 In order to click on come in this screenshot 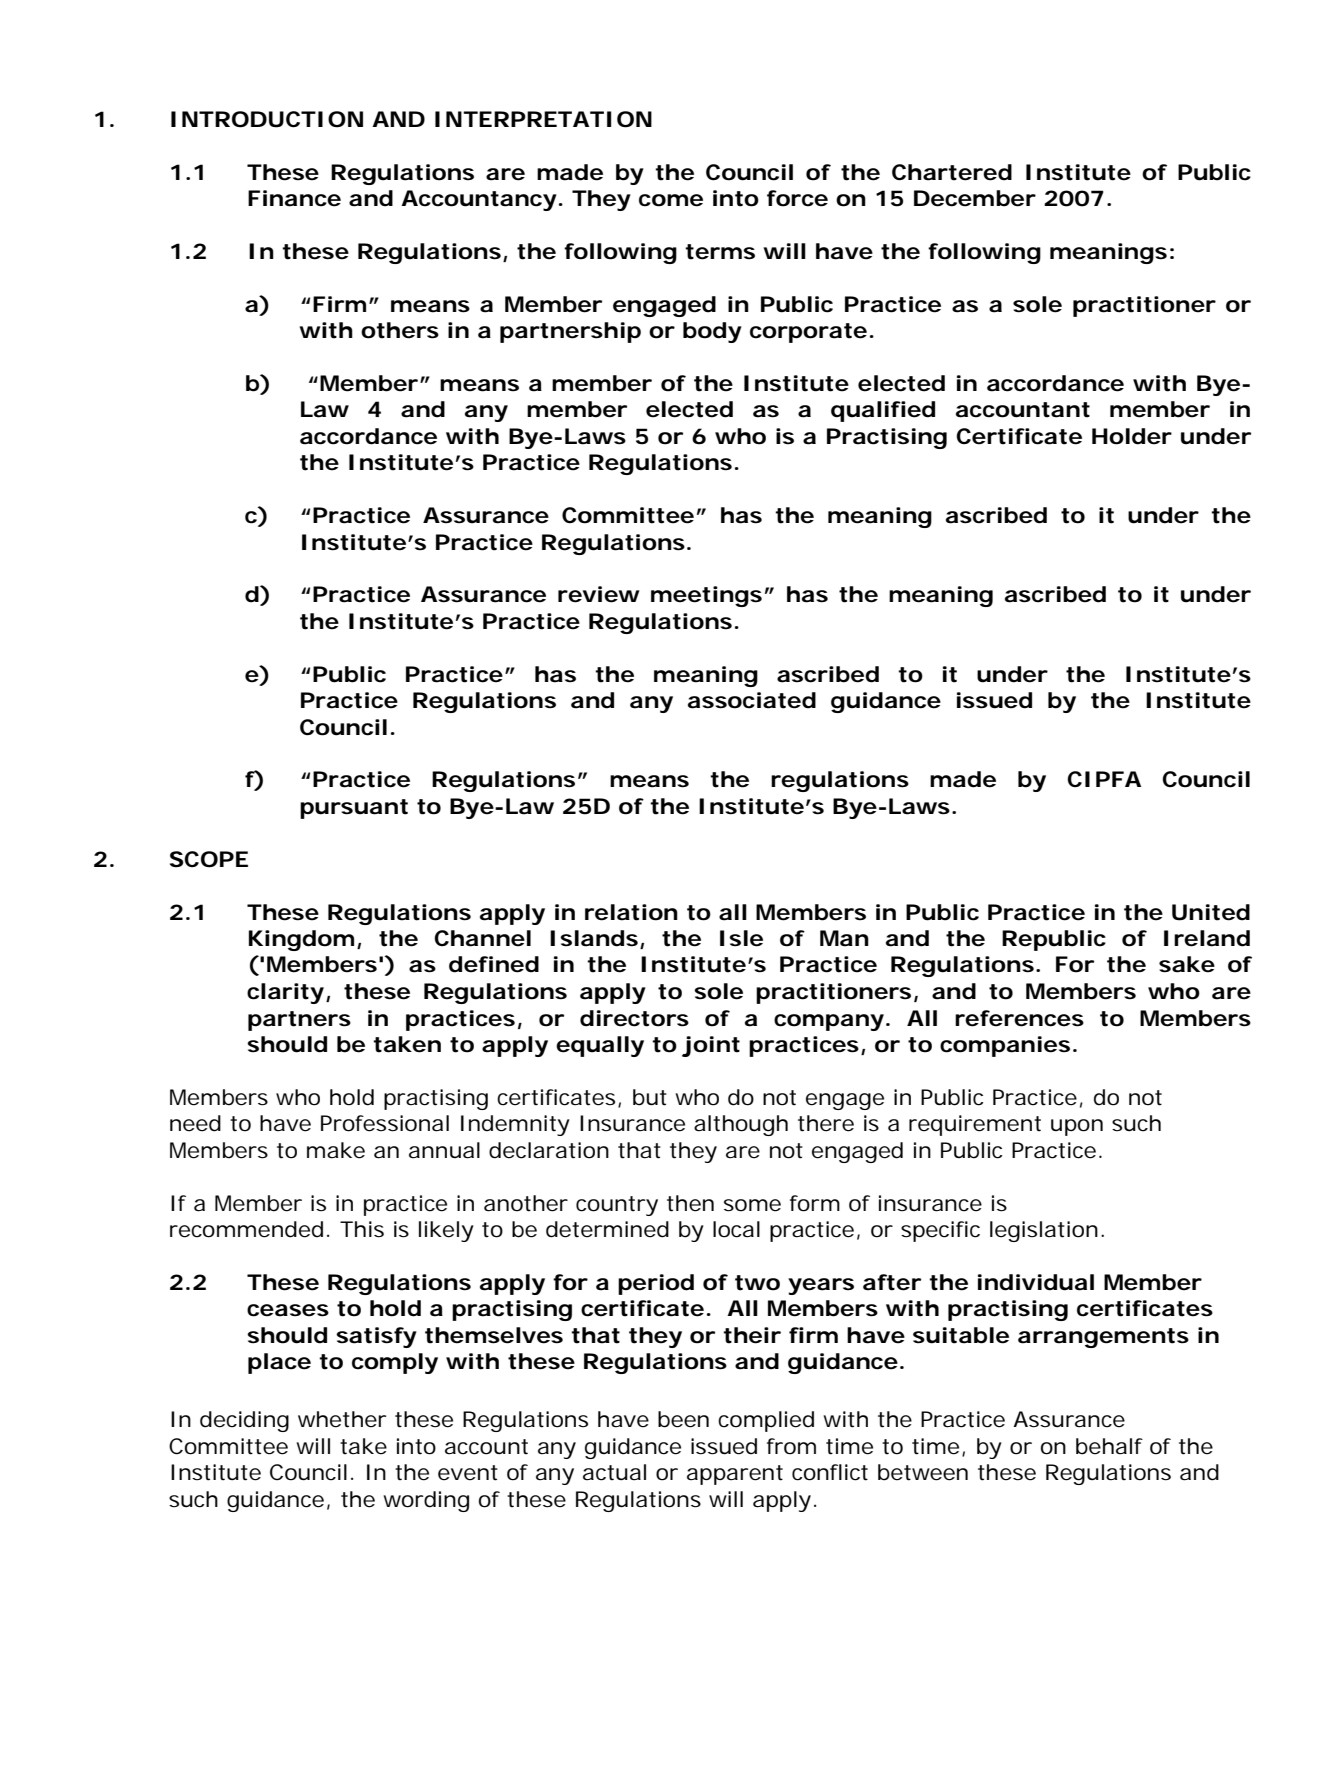, I will do `click(671, 200)`.
